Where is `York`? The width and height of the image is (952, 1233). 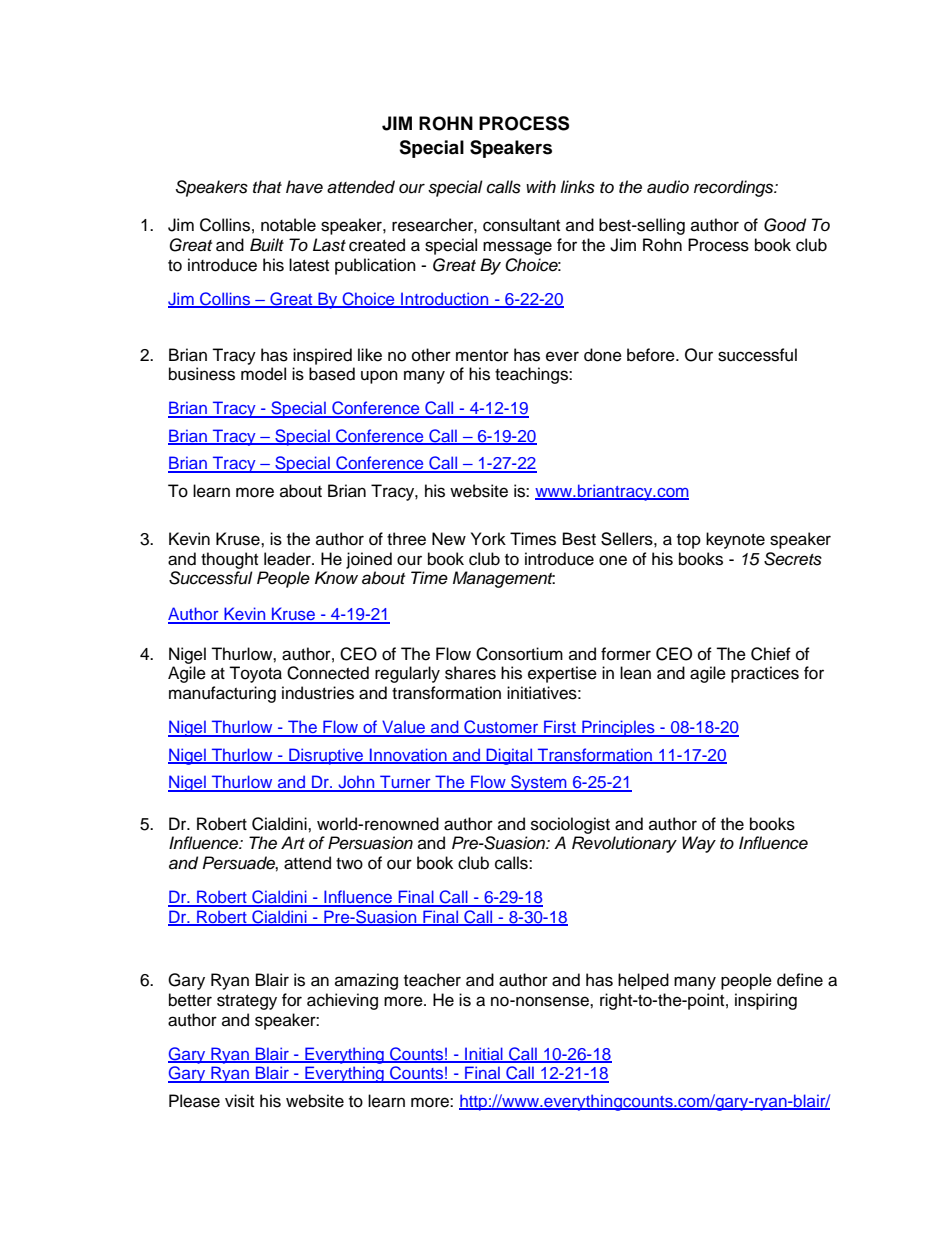
York is located at coordinates (488, 539).
